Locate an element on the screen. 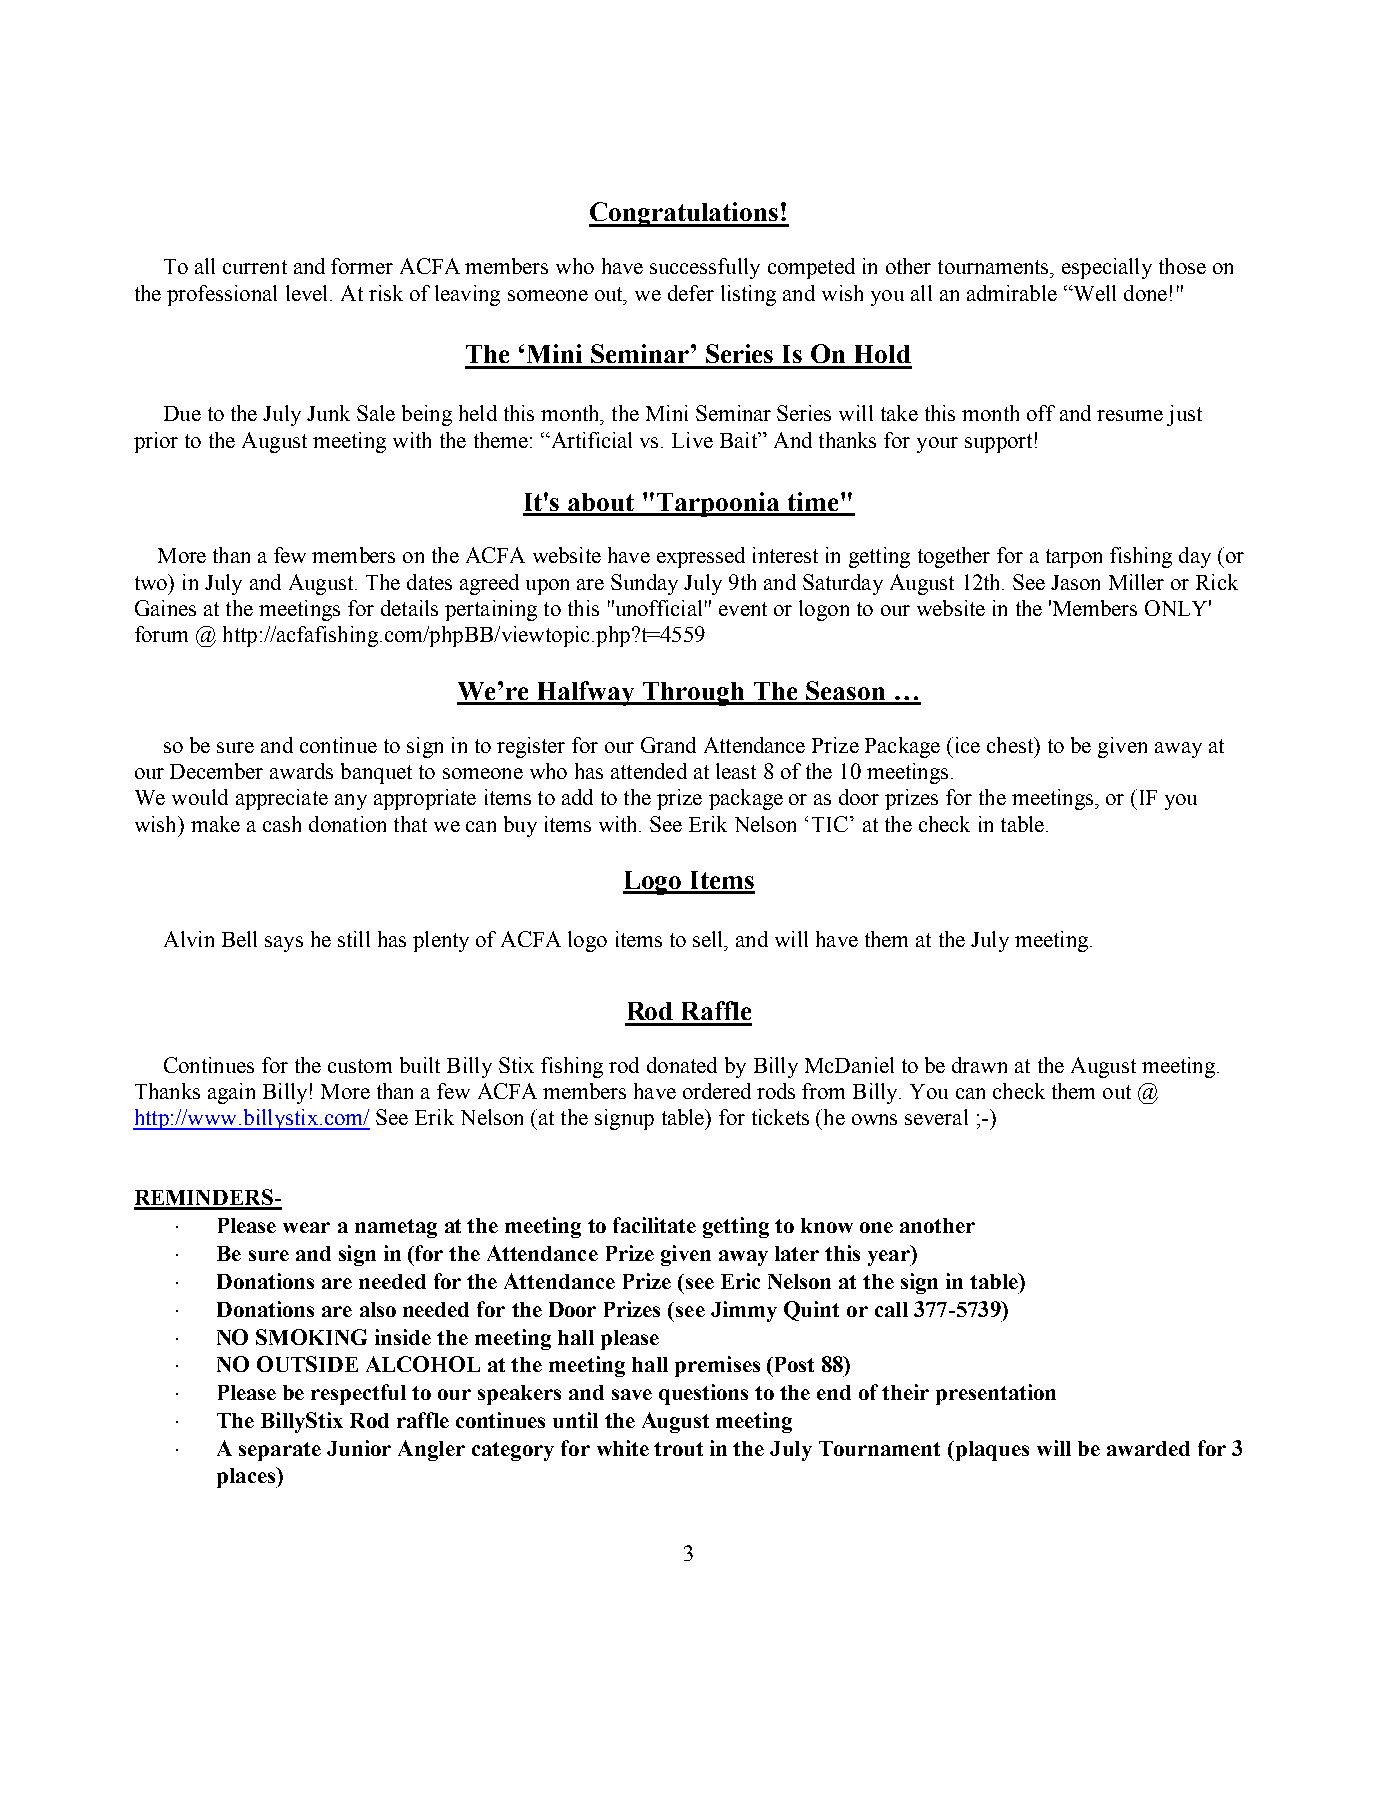 This screenshot has height=1810, width=1398. separate is located at coordinates (280, 1451).
